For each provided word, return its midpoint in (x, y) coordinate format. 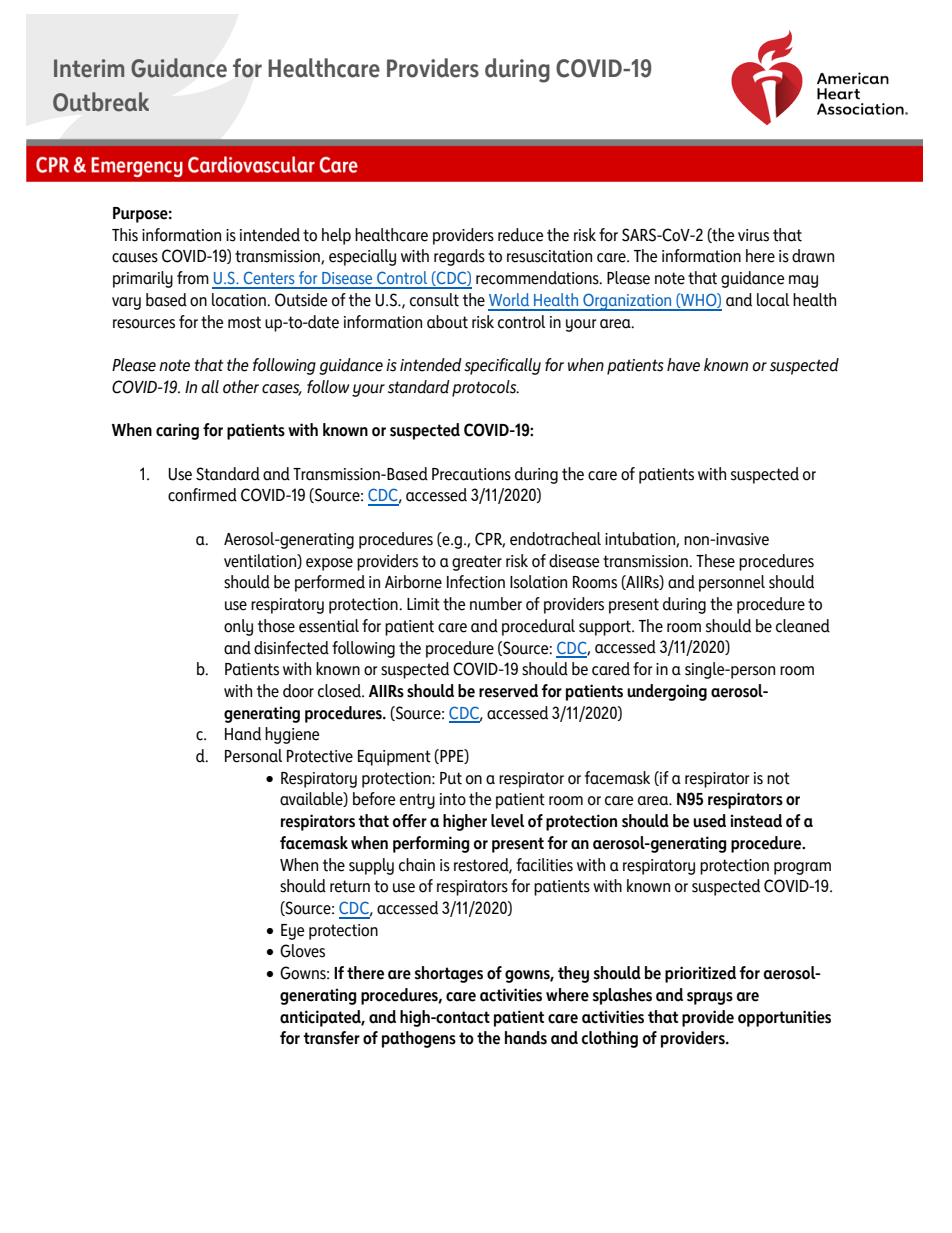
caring (177, 431)
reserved (508, 691)
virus (753, 235)
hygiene (292, 735)
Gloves (302, 951)
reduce (521, 235)
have (683, 365)
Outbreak (101, 102)
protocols (485, 388)
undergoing (667, 692)
